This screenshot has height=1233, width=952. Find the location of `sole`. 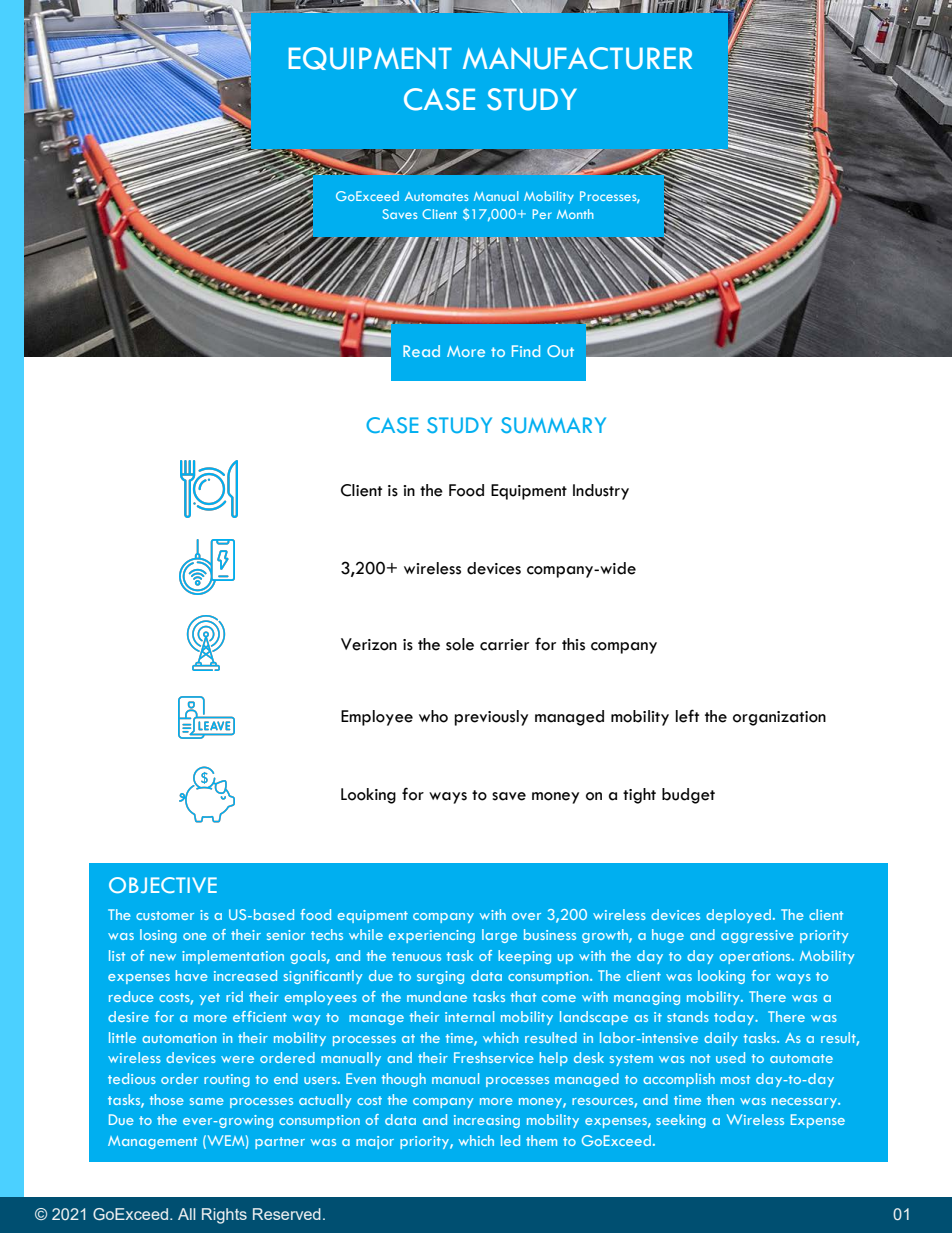

sole is located at coordinates (460, 644).
